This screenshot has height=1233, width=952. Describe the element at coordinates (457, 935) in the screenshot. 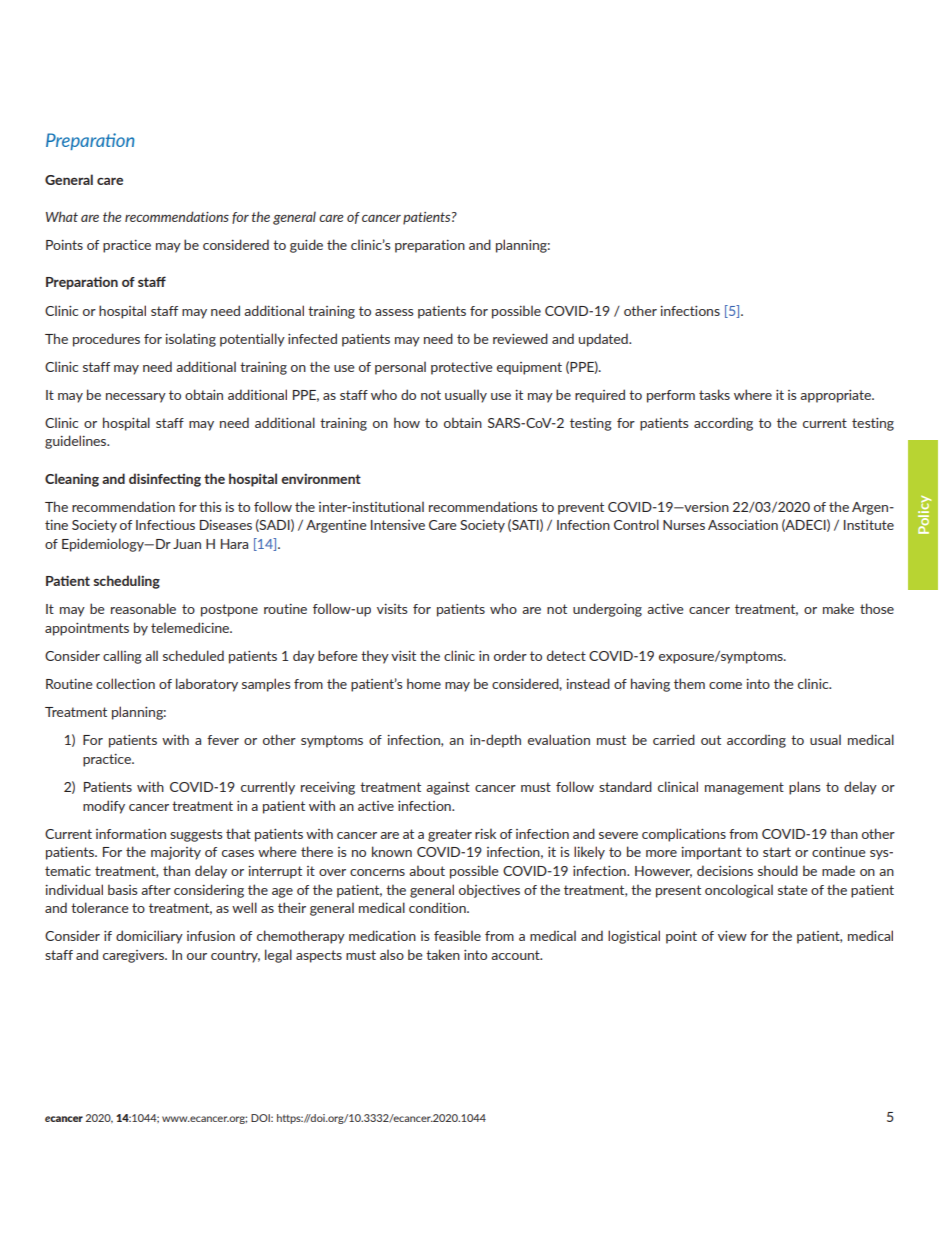

I see `feasible` at that location.
